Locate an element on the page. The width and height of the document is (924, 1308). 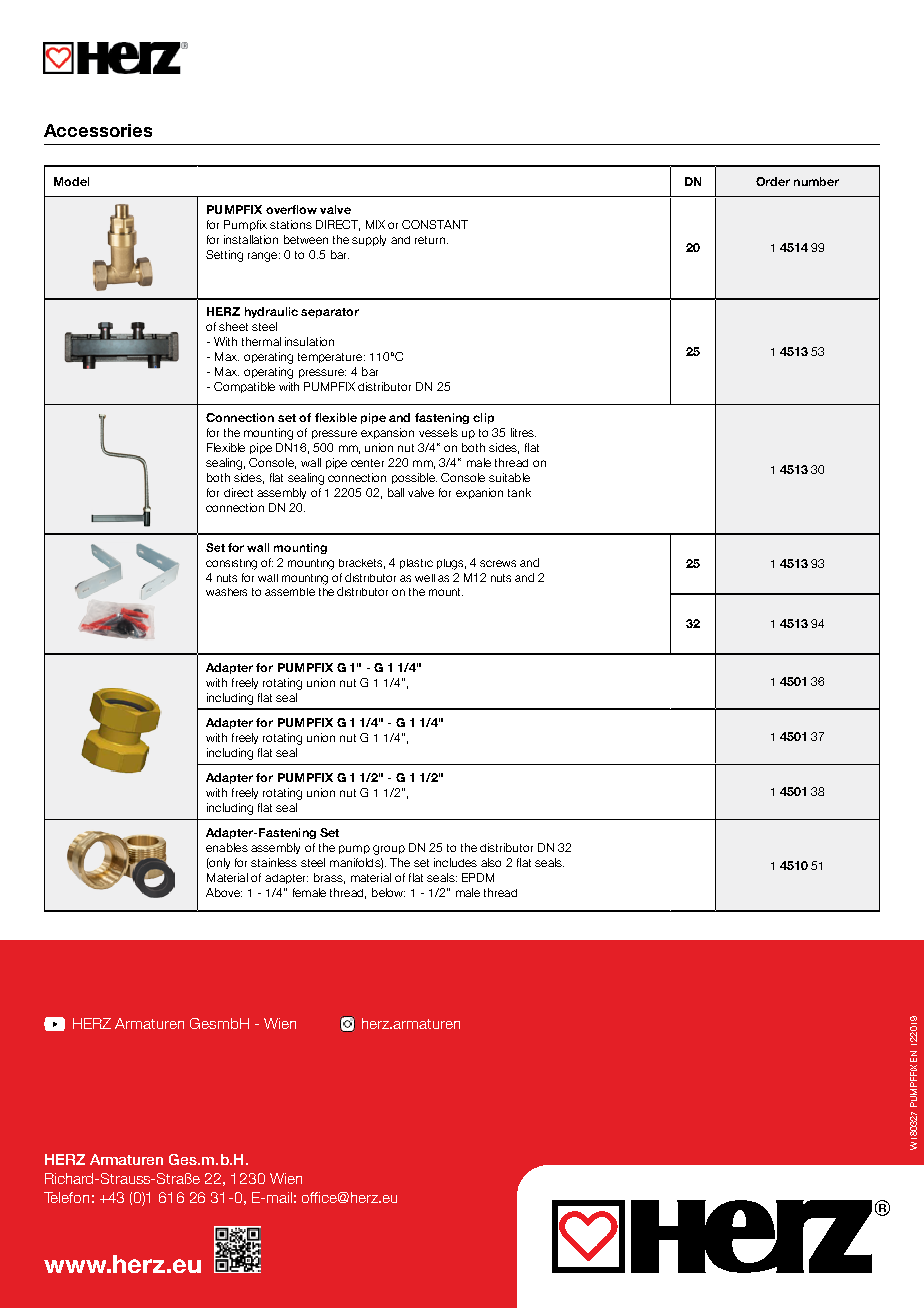
Order is located at coordinates (773, 181).
